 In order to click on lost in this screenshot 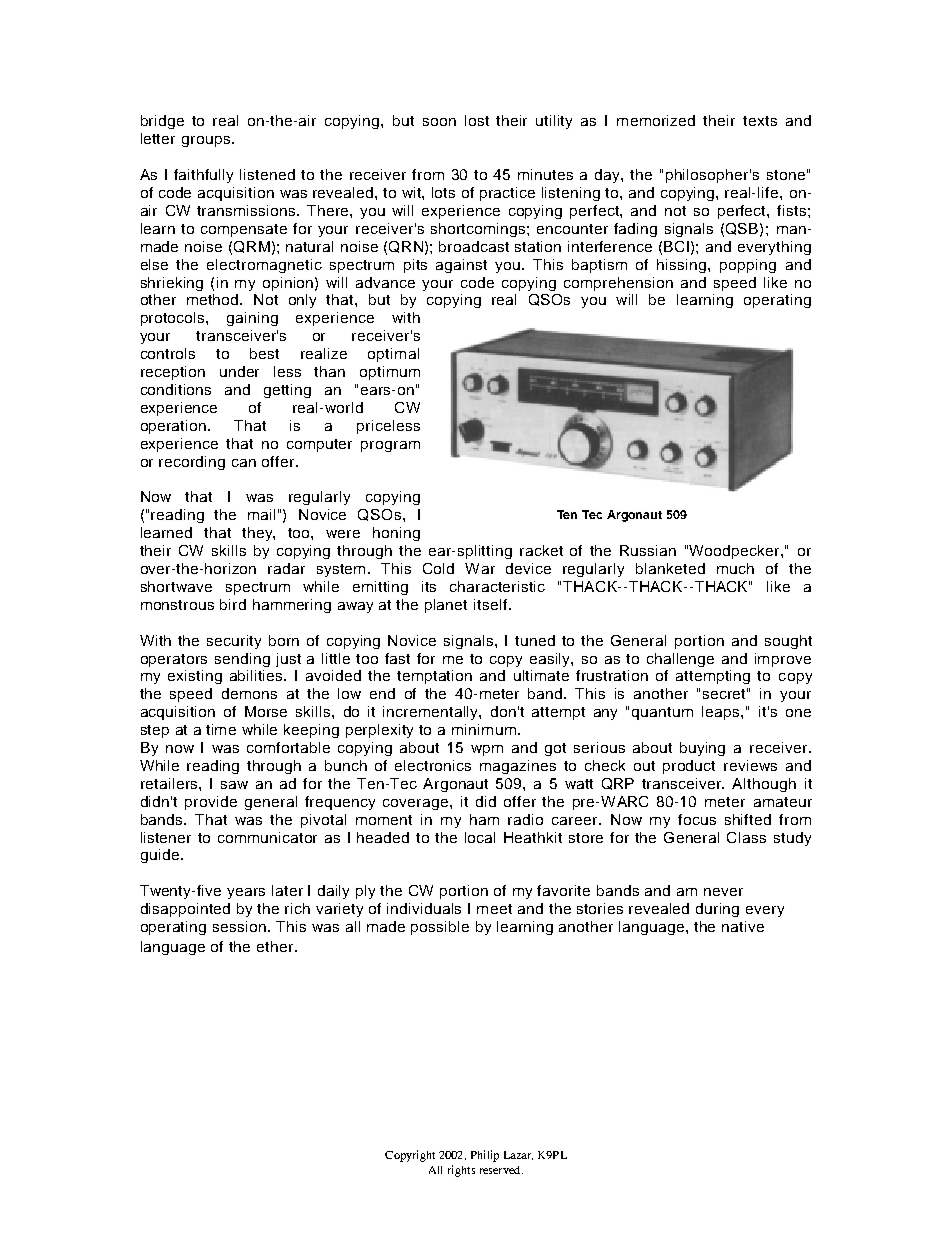, I will do `click(477, 120)`.
